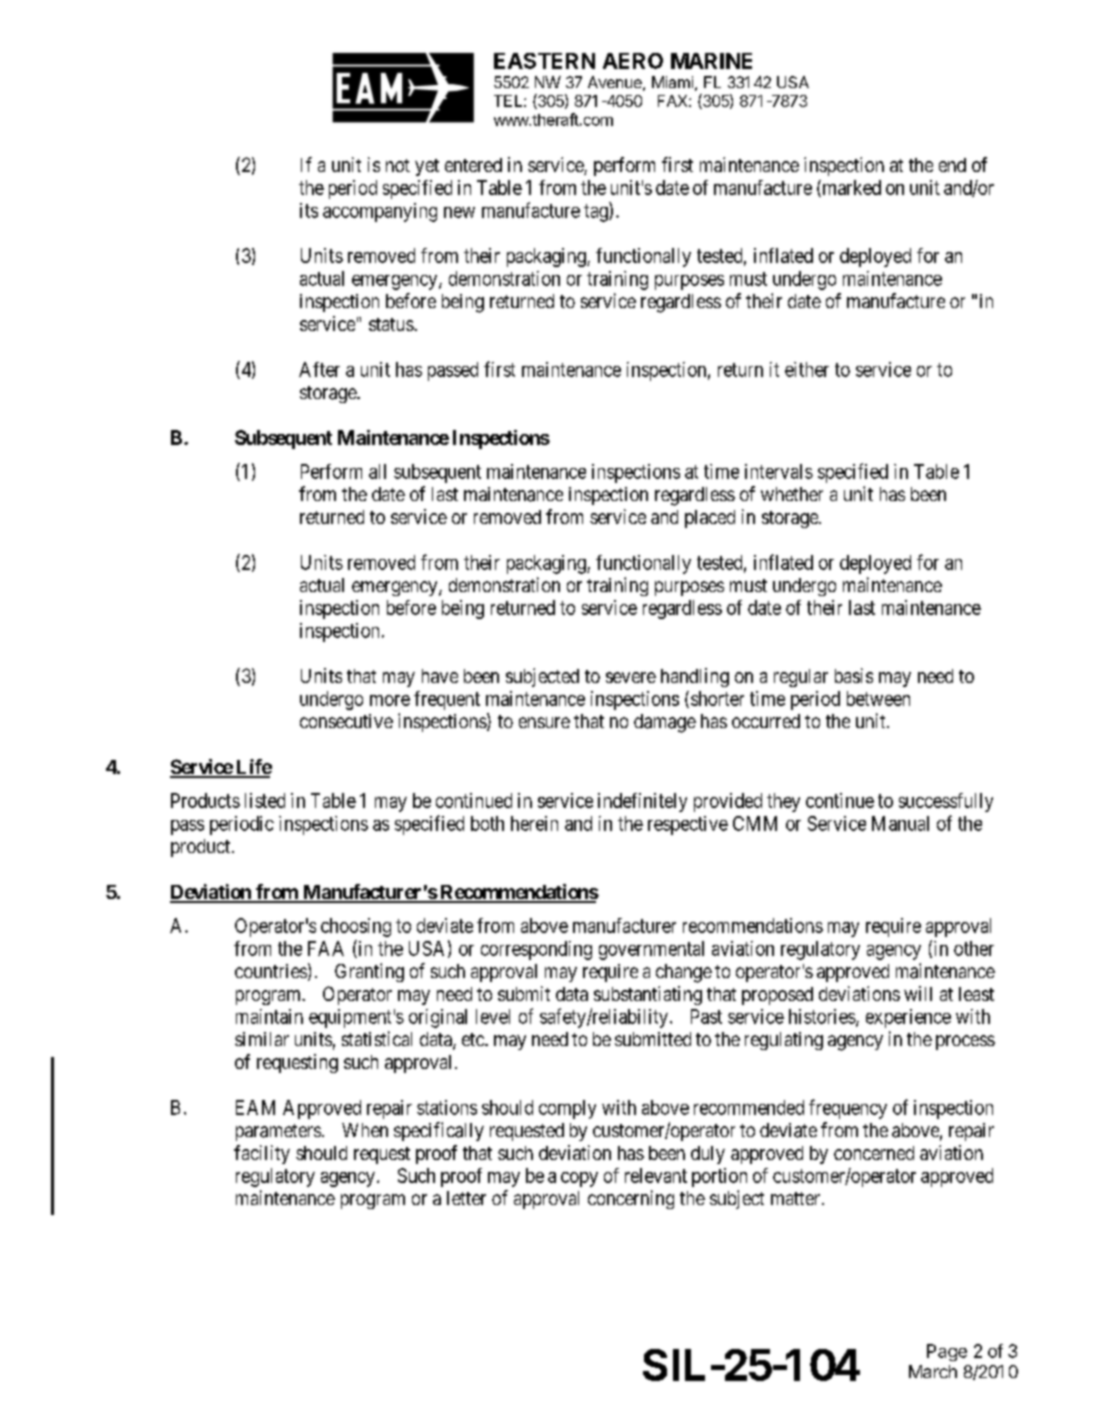 The height and width of the screenshot is (1422, 1099). What do you see at coordinates (710, 519) in the screenshot?
I see `placed` at bounding box center [710, 519].
